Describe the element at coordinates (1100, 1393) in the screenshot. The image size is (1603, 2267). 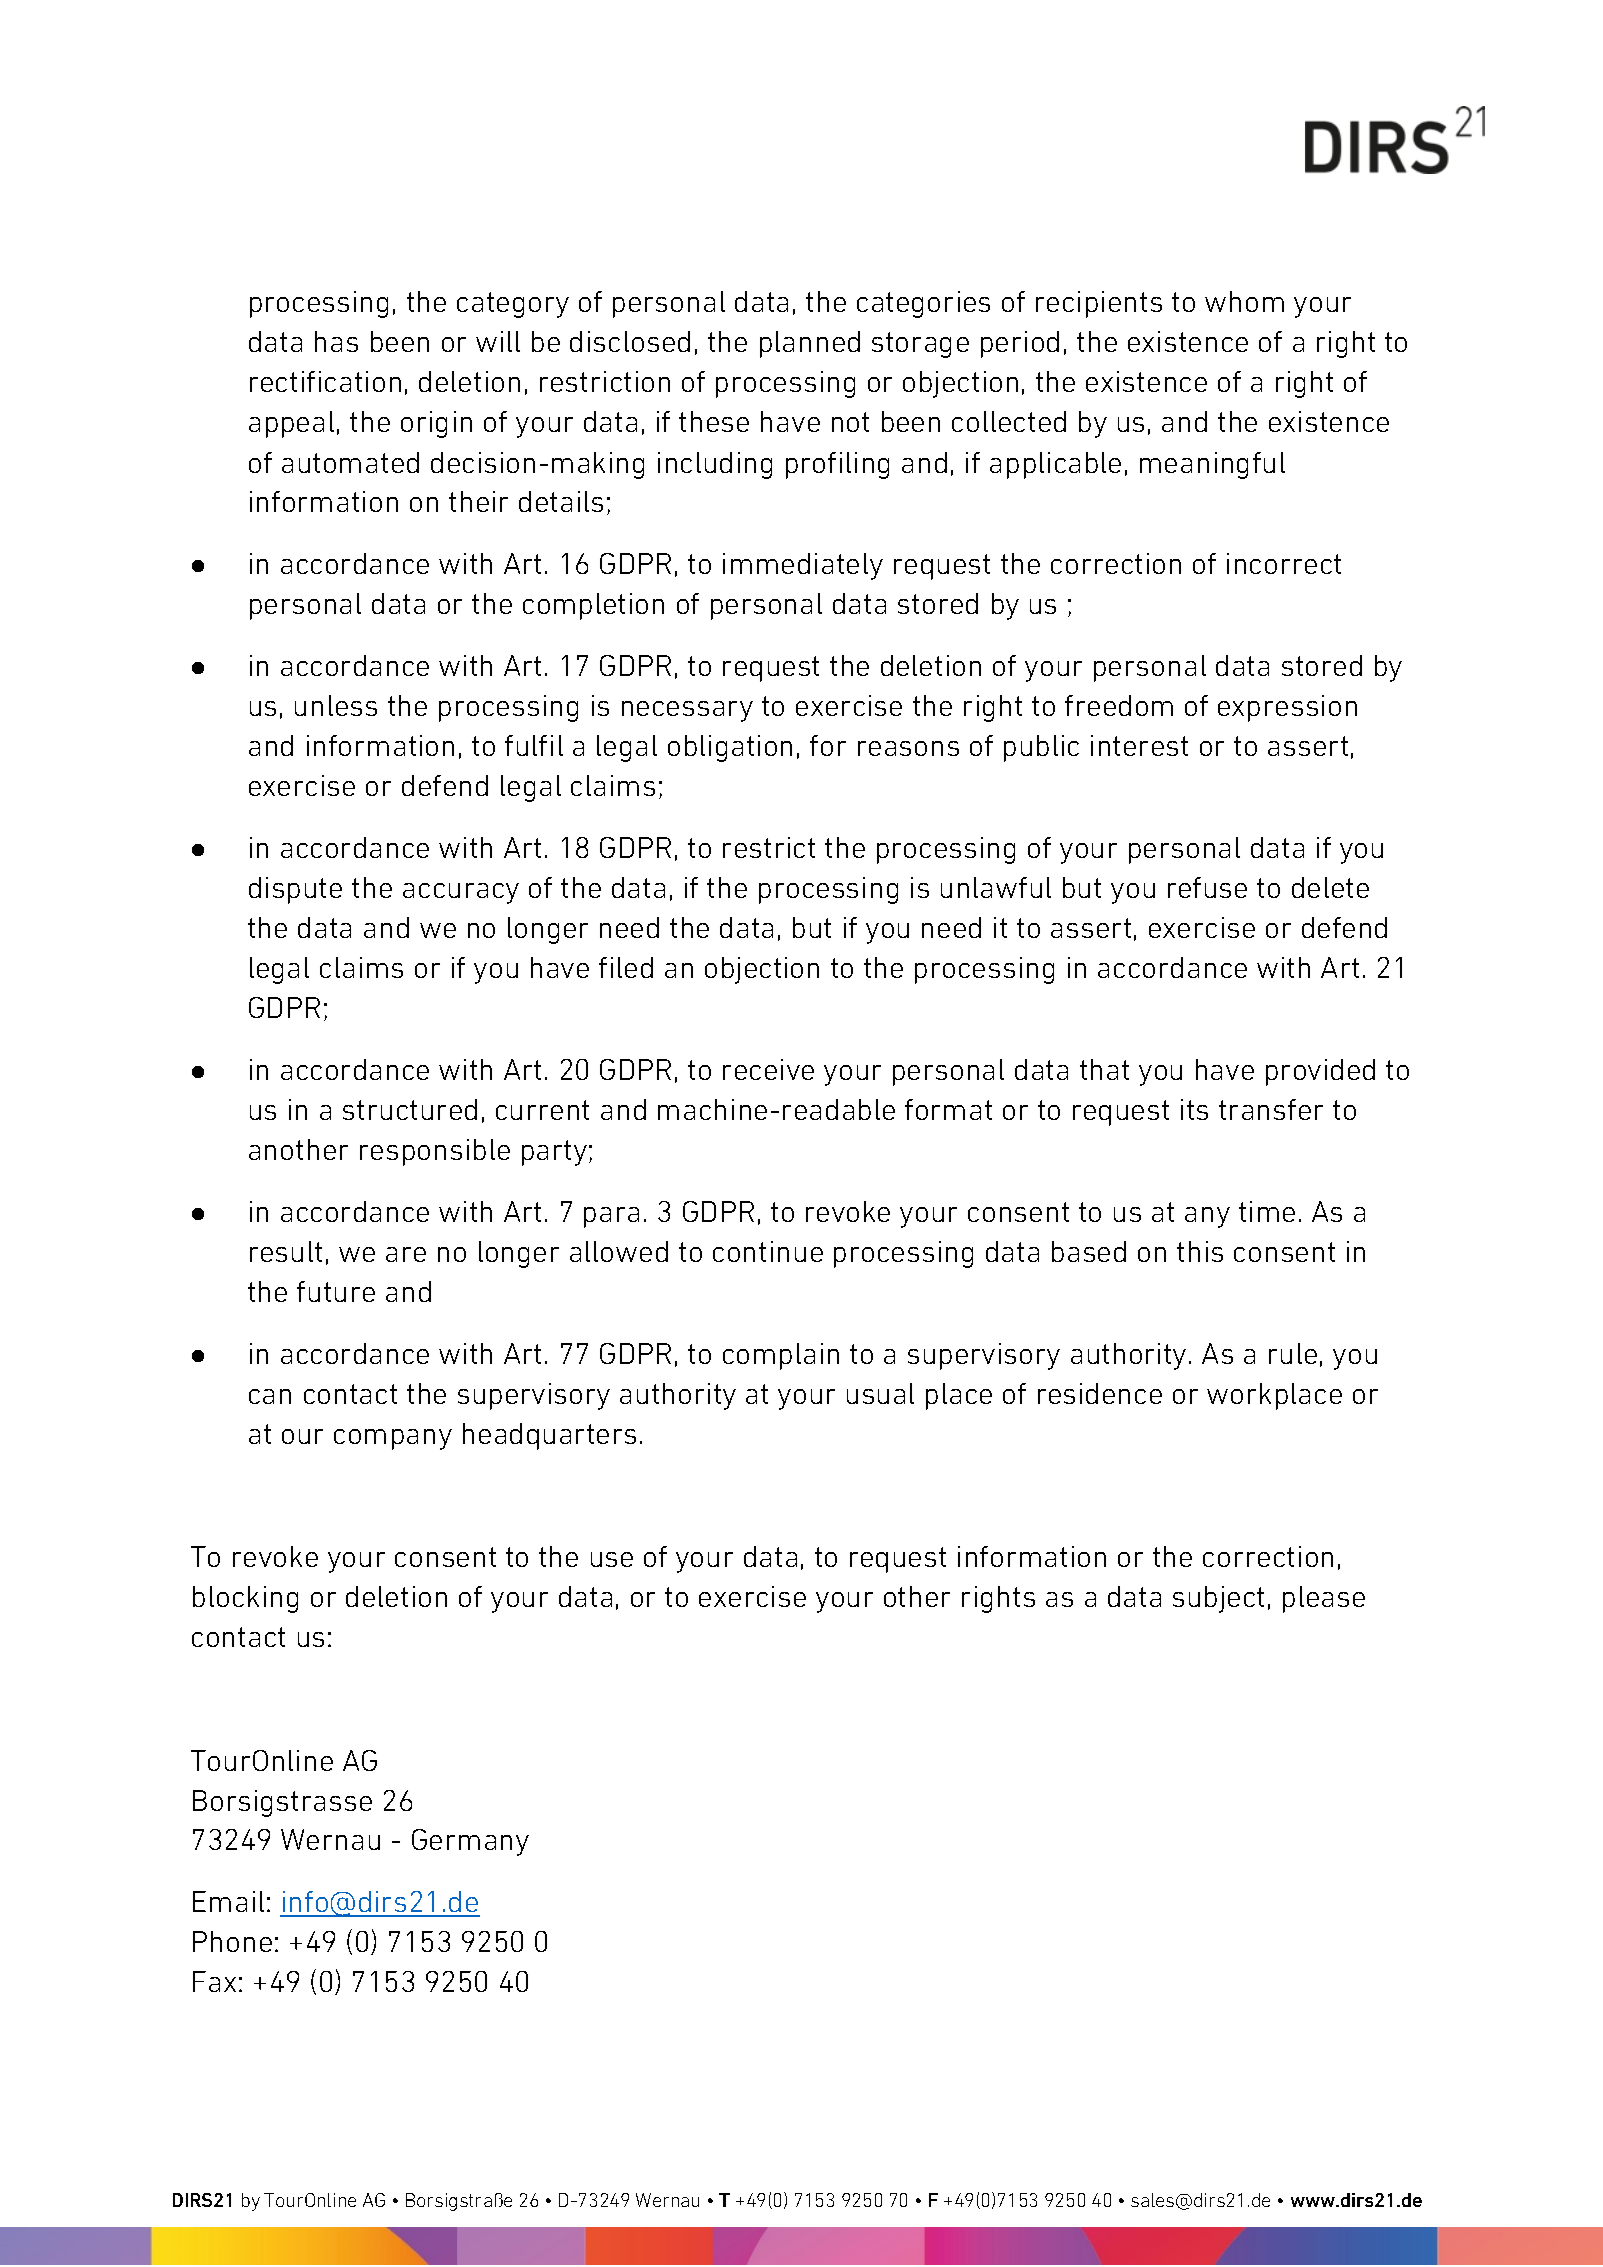
I see `residence` at that location.
